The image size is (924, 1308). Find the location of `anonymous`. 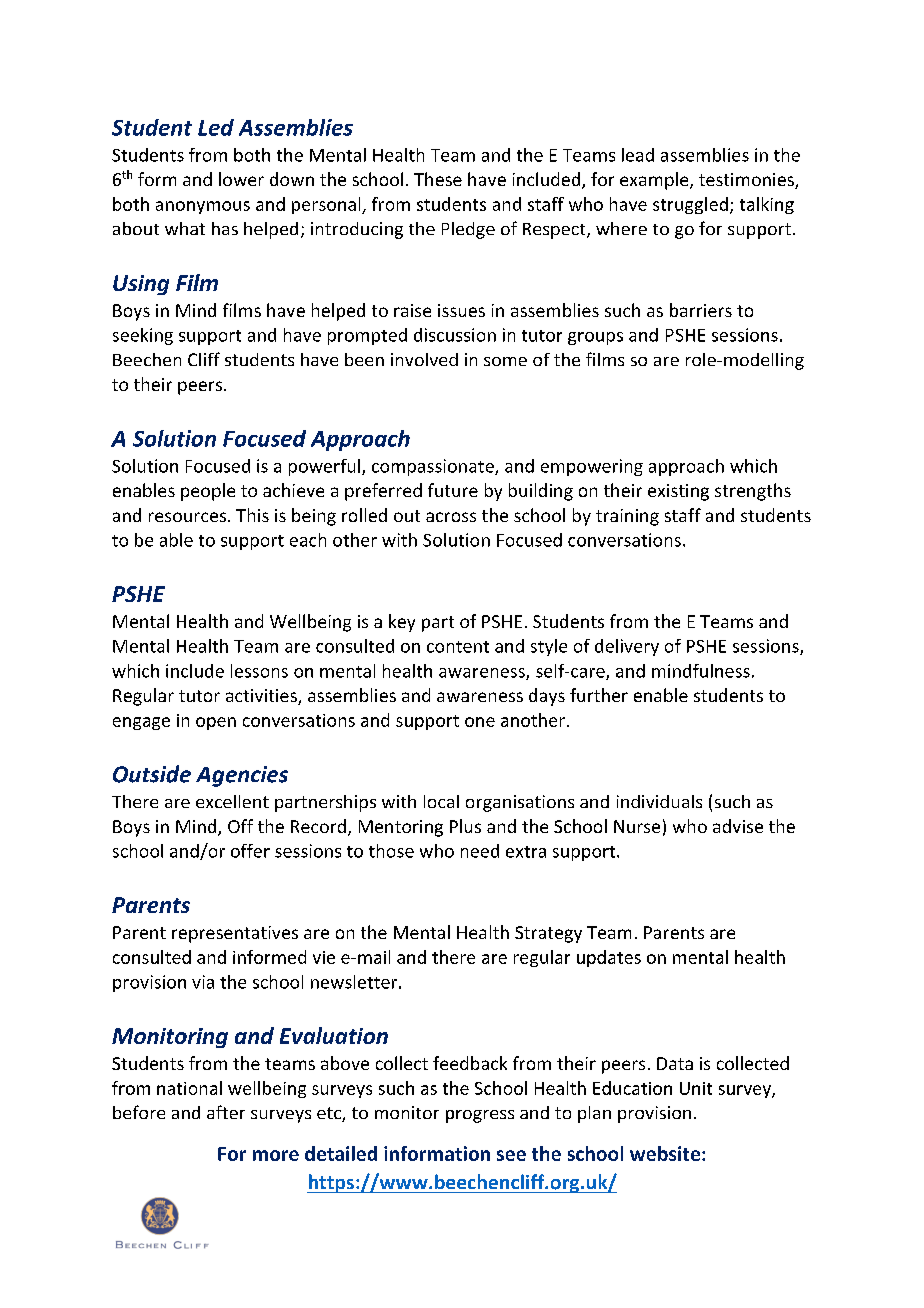

anonymous is located at coordinates (203, 207).
